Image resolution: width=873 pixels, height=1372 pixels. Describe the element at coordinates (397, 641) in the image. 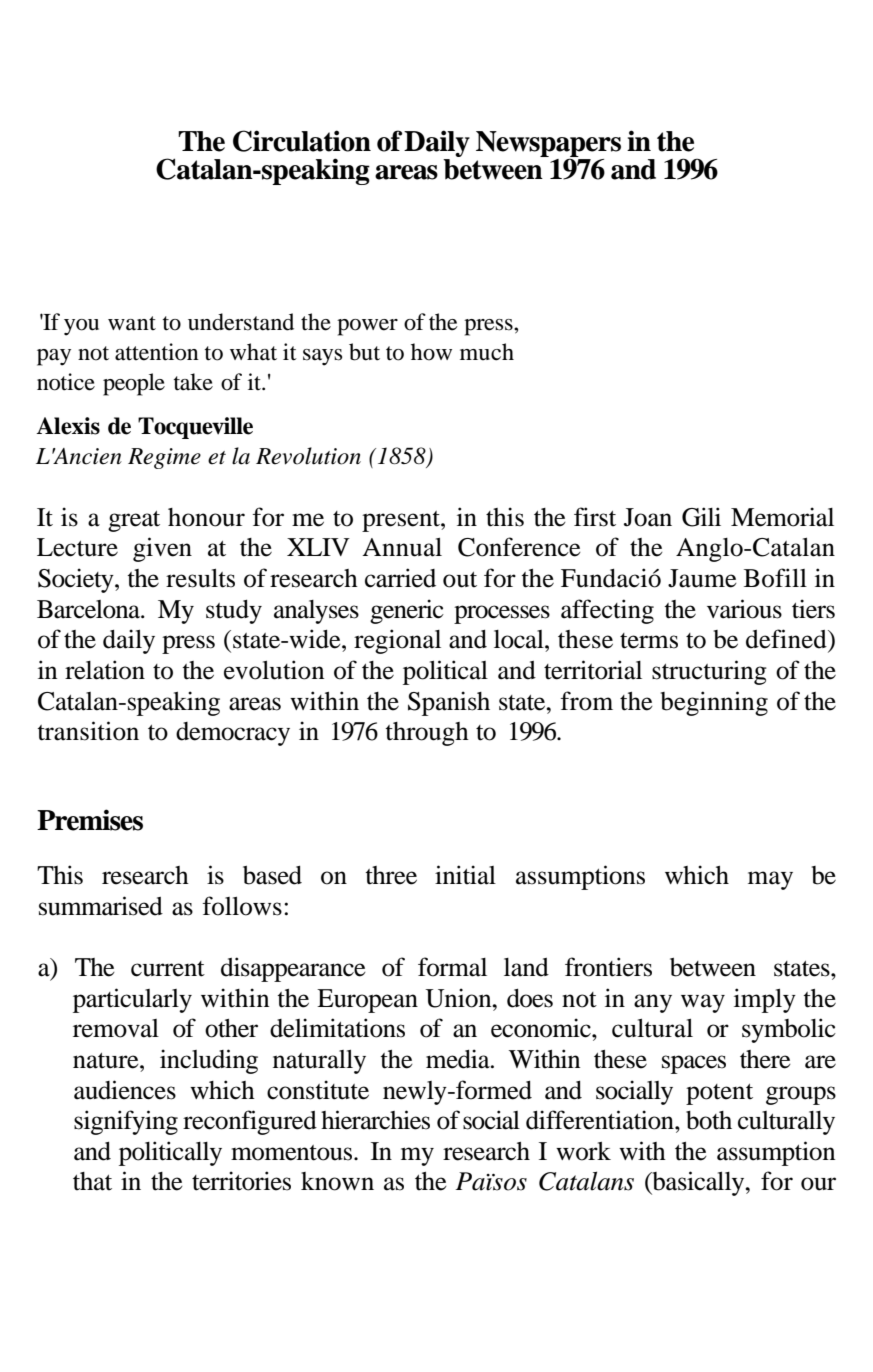

I see `regional` at that location.
